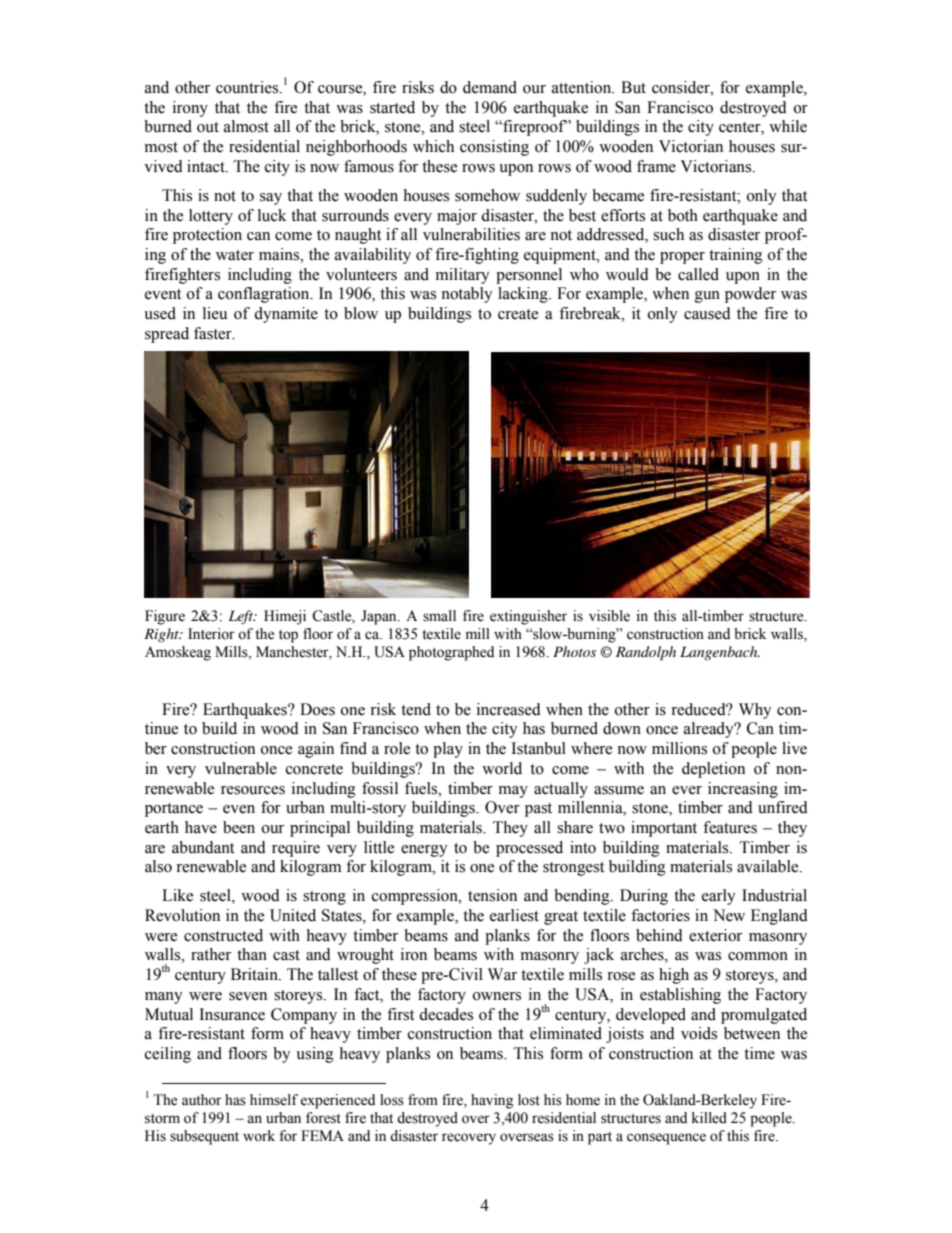 The height and width of the document is (1233, 952). Describe the element at coordinates (730, 827) in the document. I see `features` at that location.
